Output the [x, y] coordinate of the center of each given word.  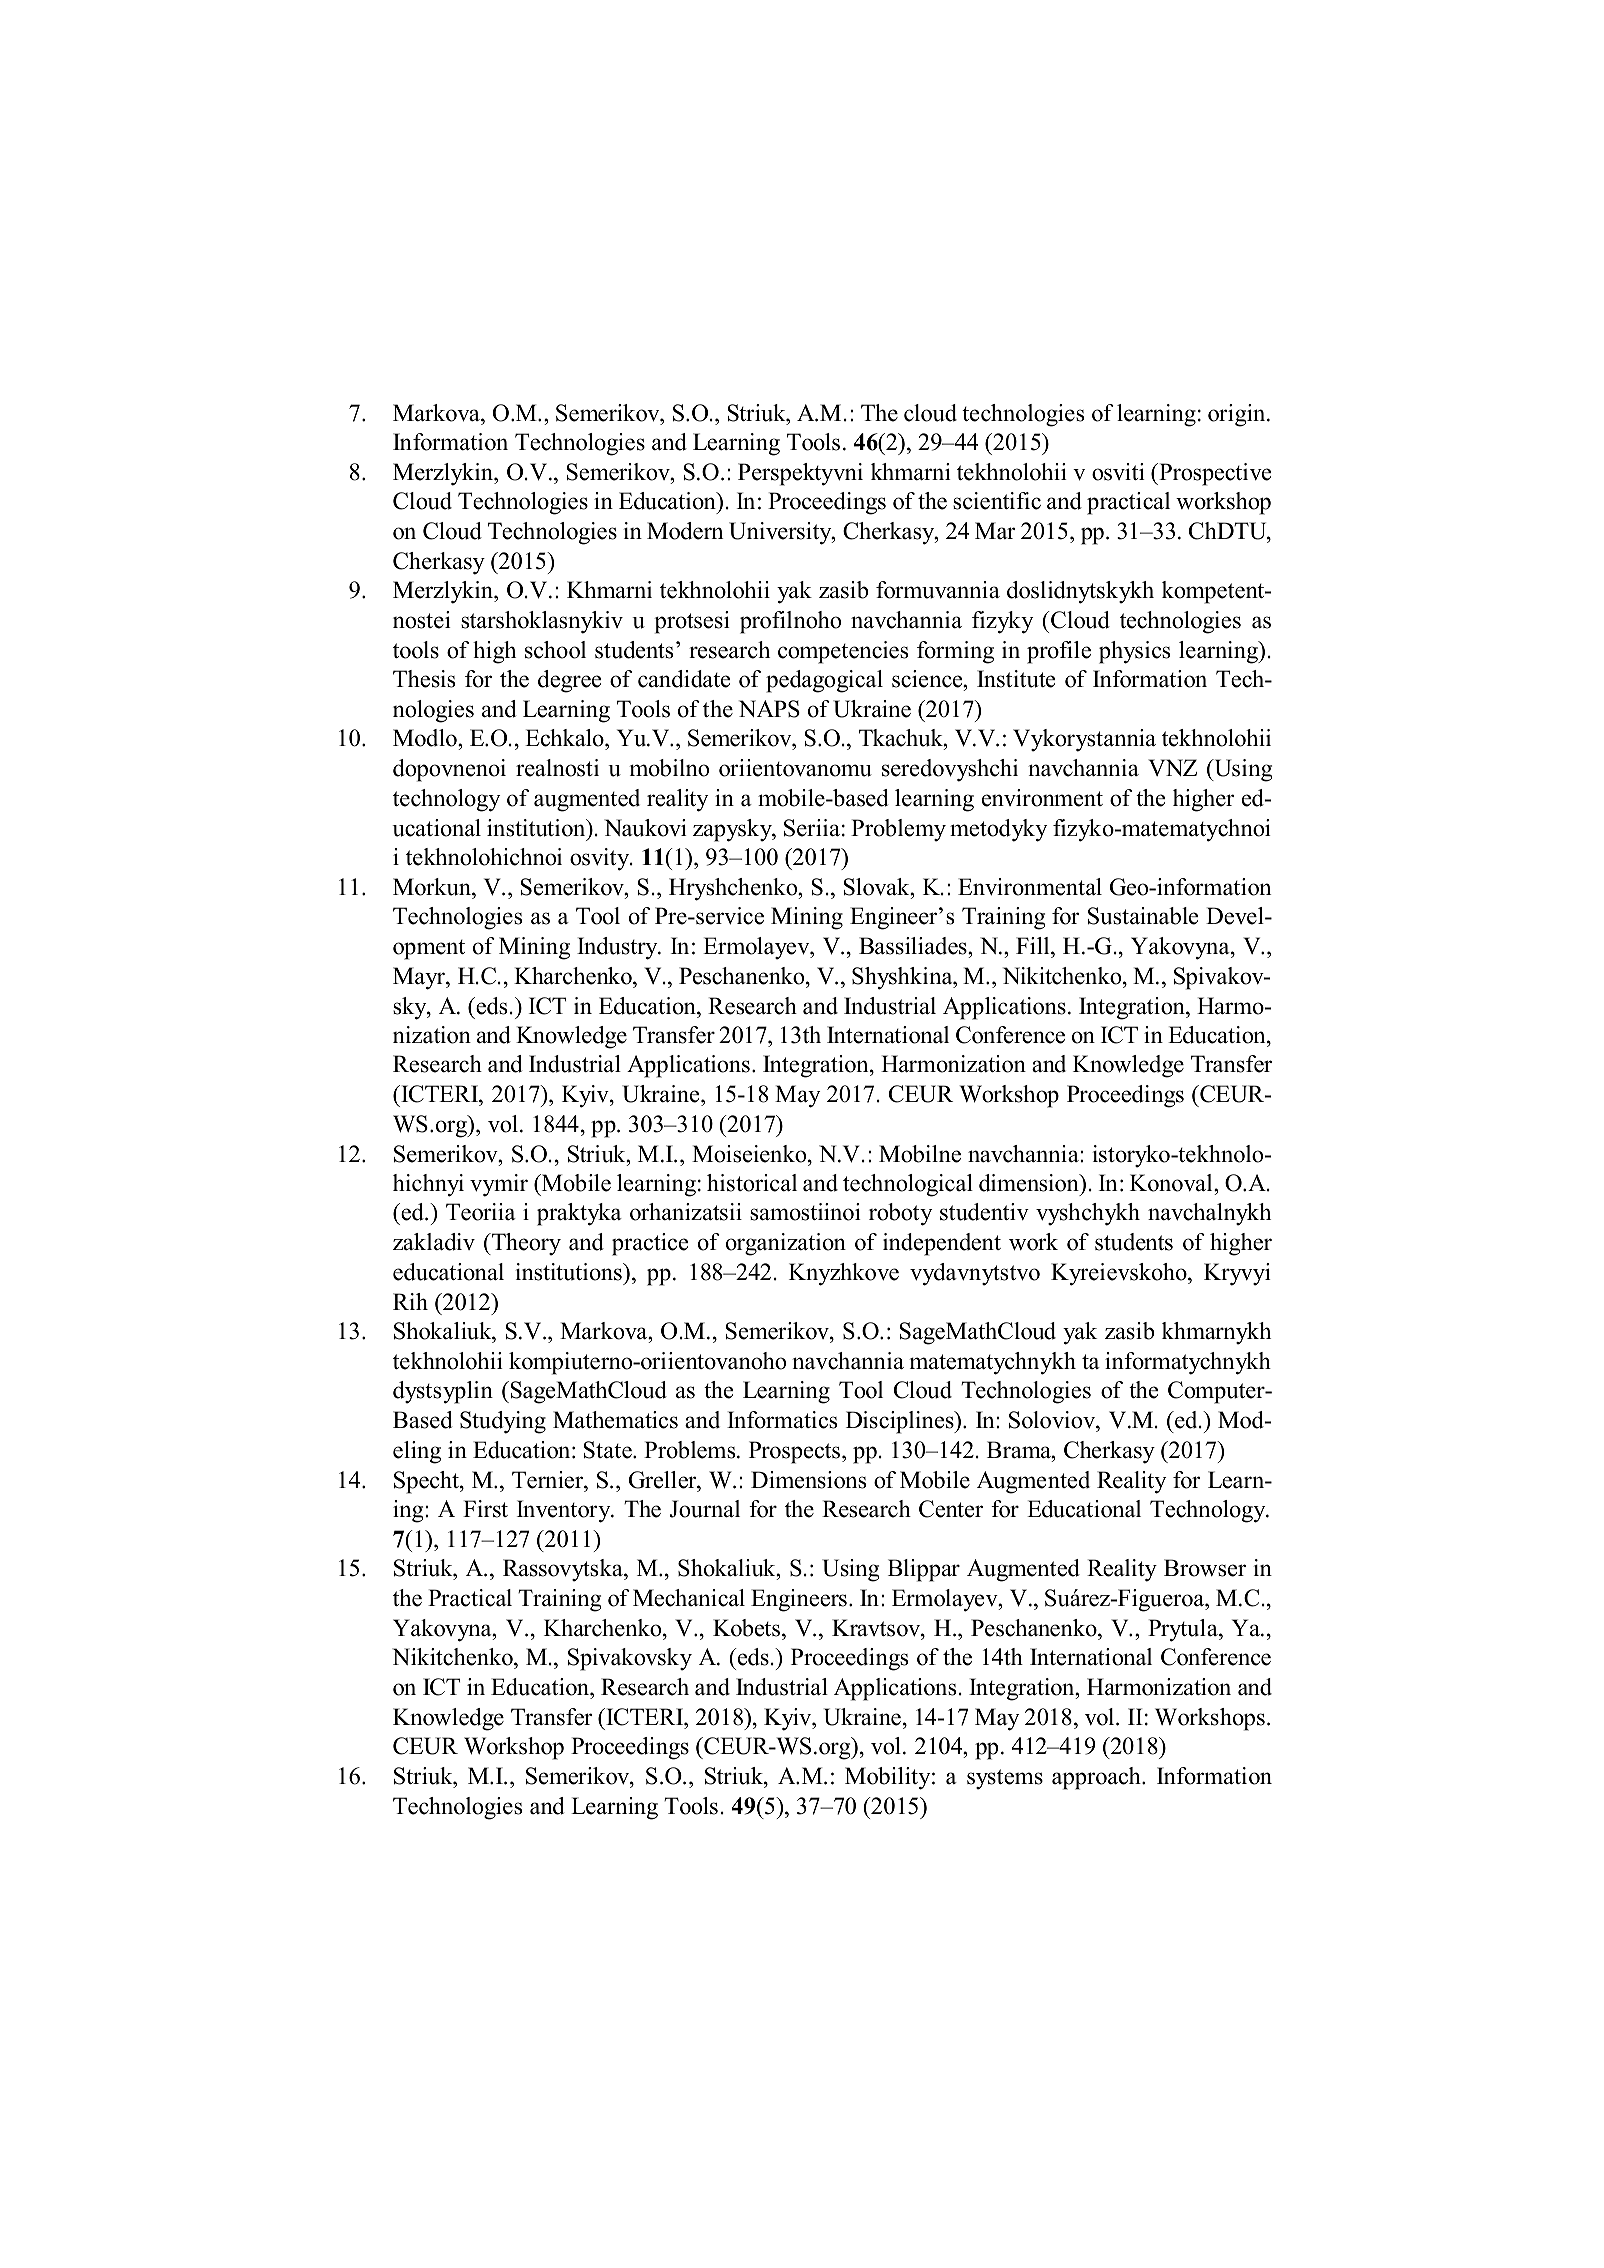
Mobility [889, 1778]
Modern [685, 531]
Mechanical [689, 1598]
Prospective [1214, 474]
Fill [1034, 945]
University [781, 533]
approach [1097, 1778]
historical [752, 1183]
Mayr [420, 978]
